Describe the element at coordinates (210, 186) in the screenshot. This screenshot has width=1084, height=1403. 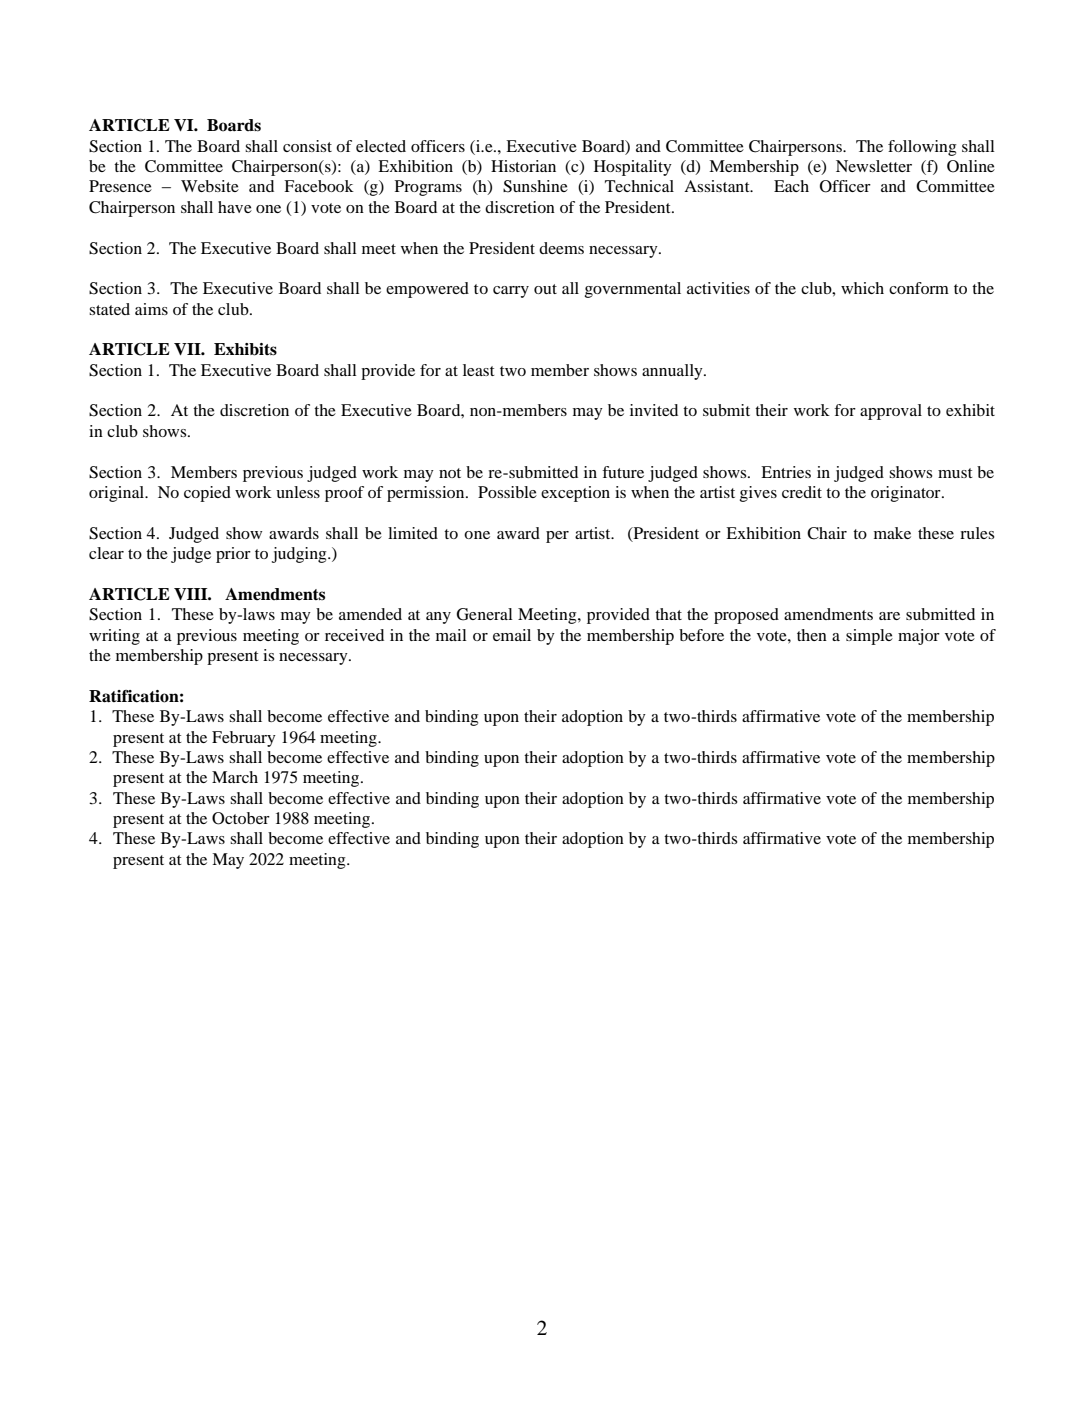
I see `Website` at that location.
